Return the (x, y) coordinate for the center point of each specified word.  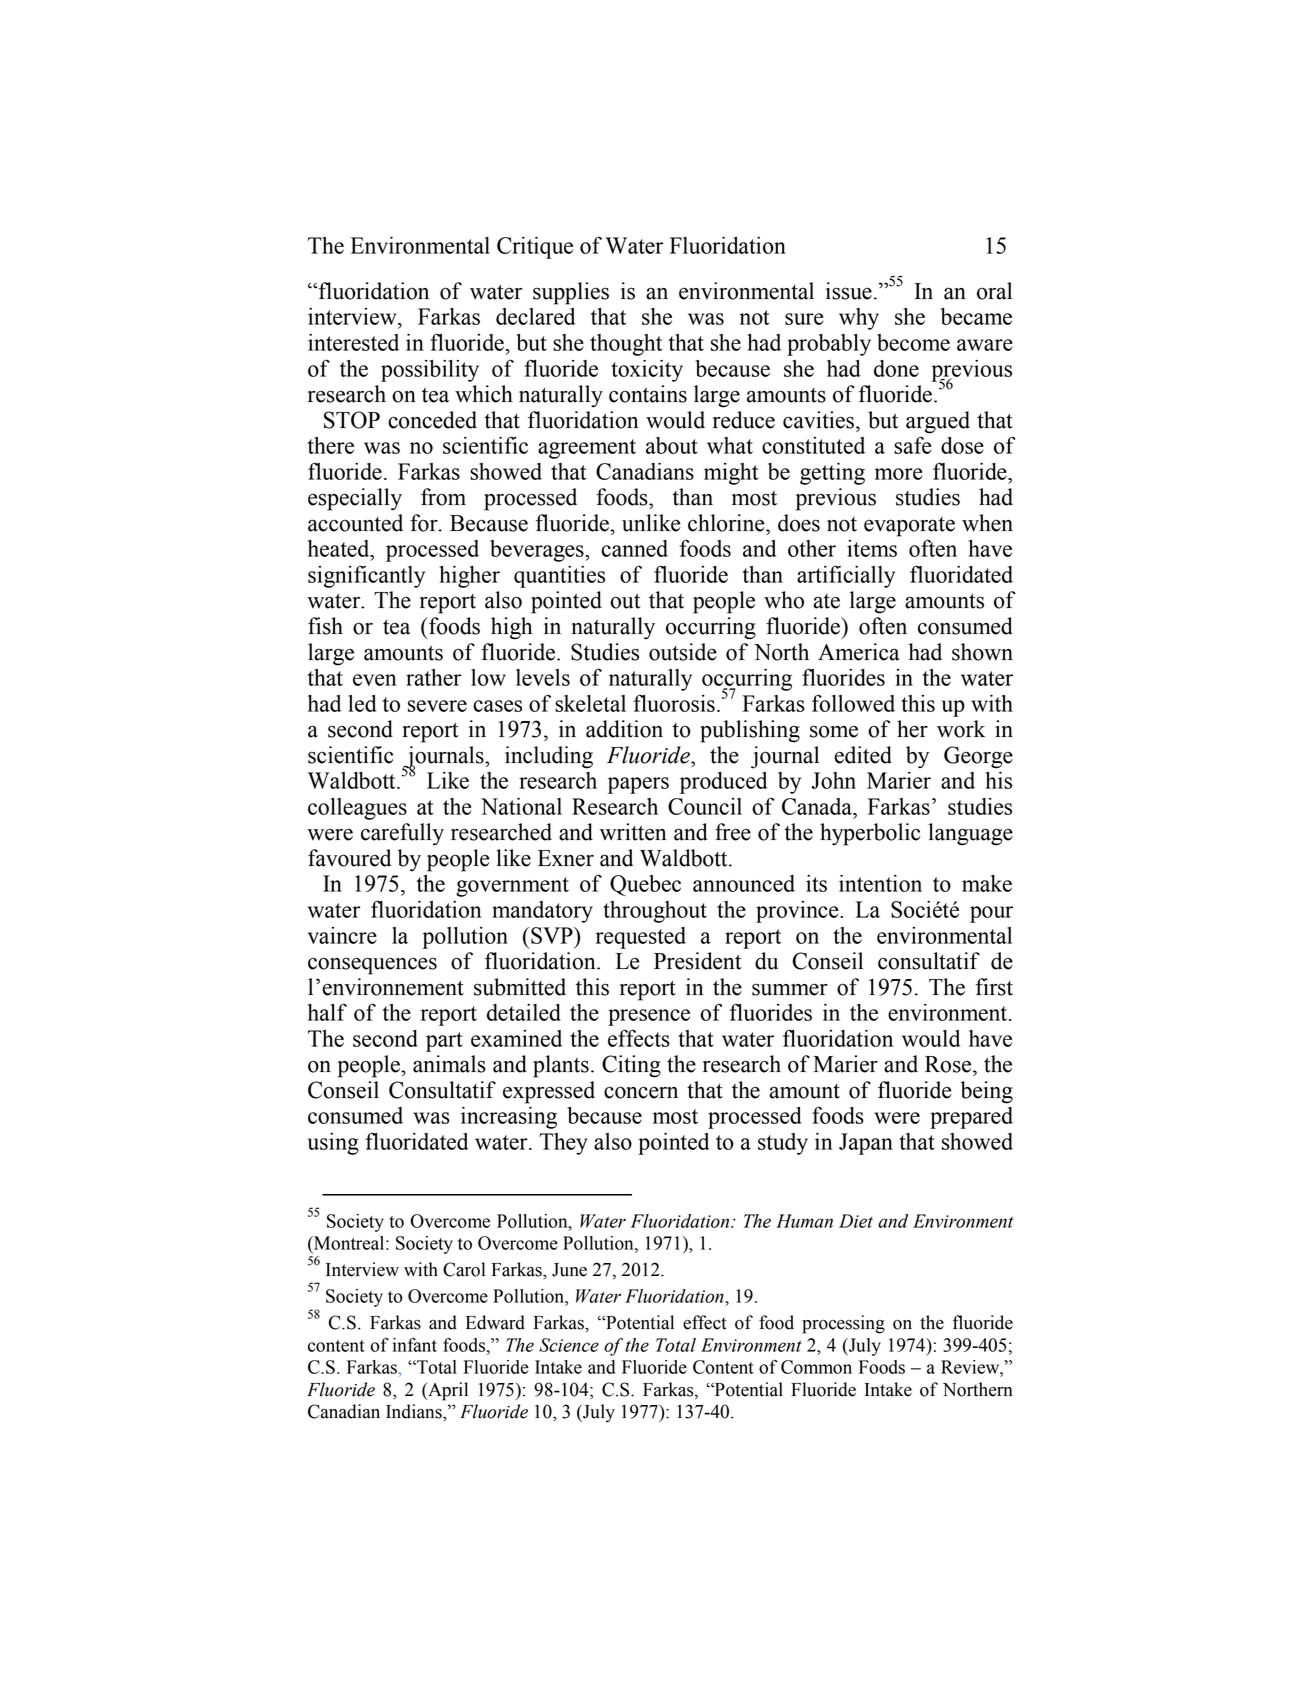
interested (353, 342)
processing (843, 1324)
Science (569, 1345)
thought (626, 345)
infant (415, 1345)
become (913, 342)
